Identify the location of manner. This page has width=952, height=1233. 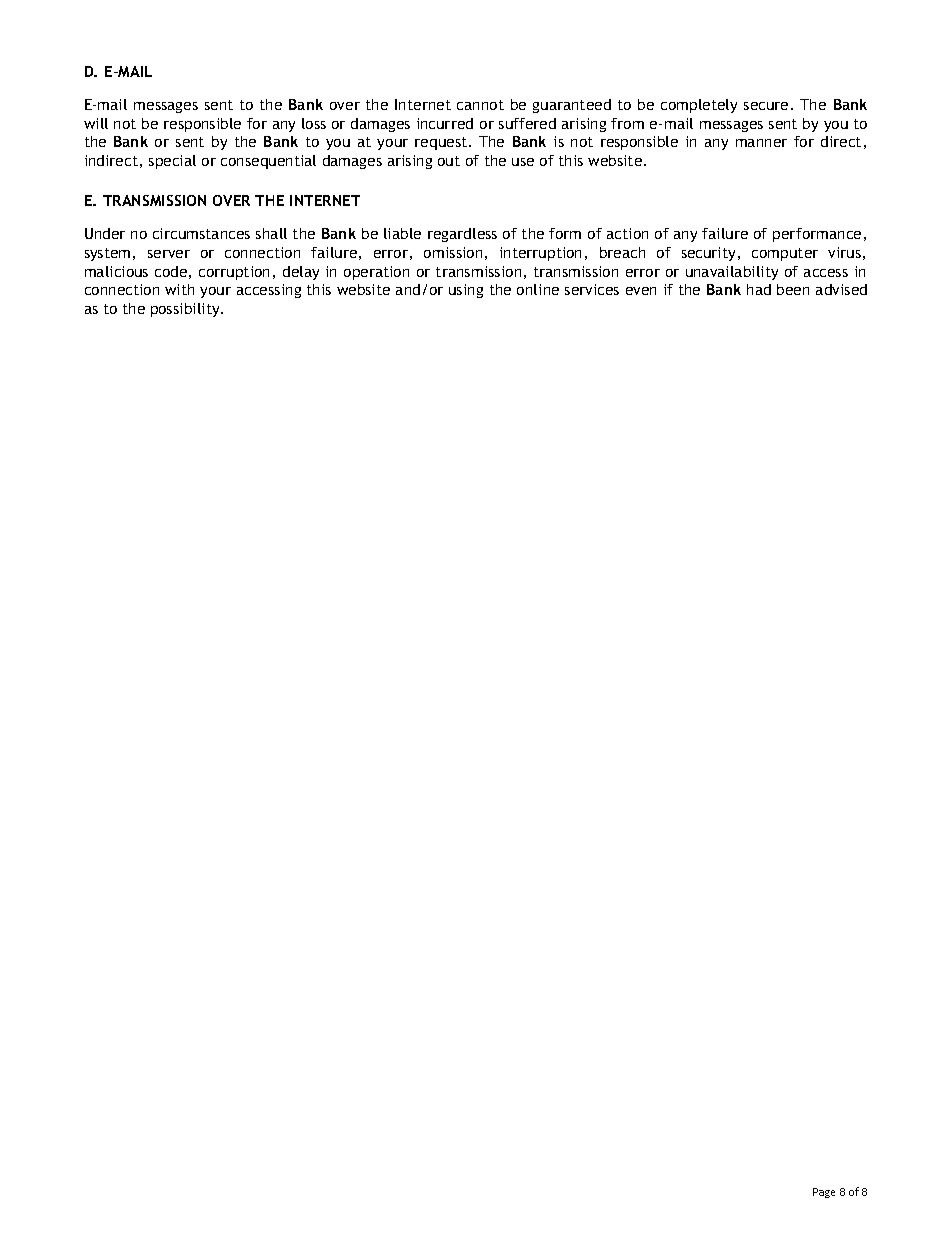
(761, 143).
